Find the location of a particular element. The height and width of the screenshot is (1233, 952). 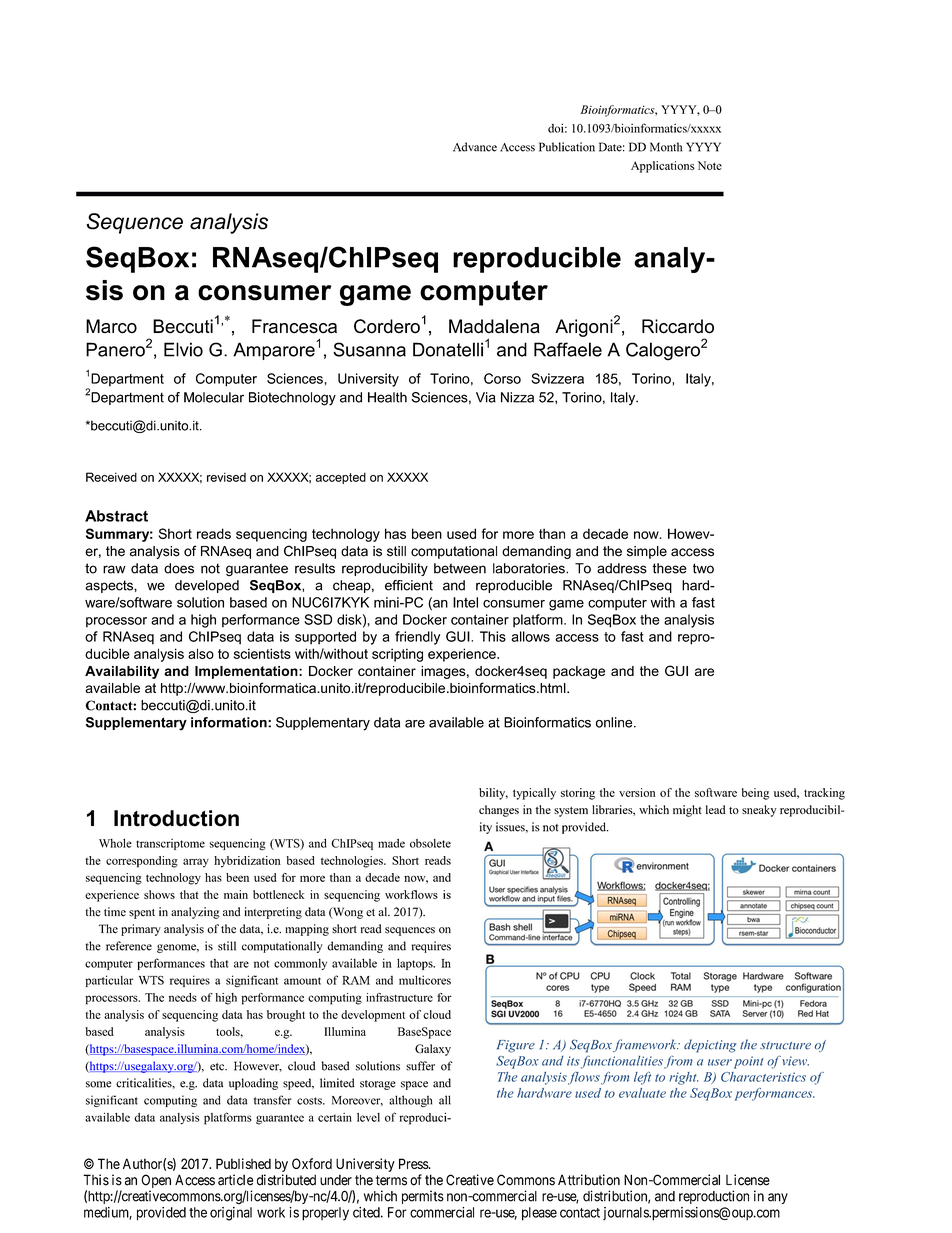

Note is located at coordinates (710, 165).
